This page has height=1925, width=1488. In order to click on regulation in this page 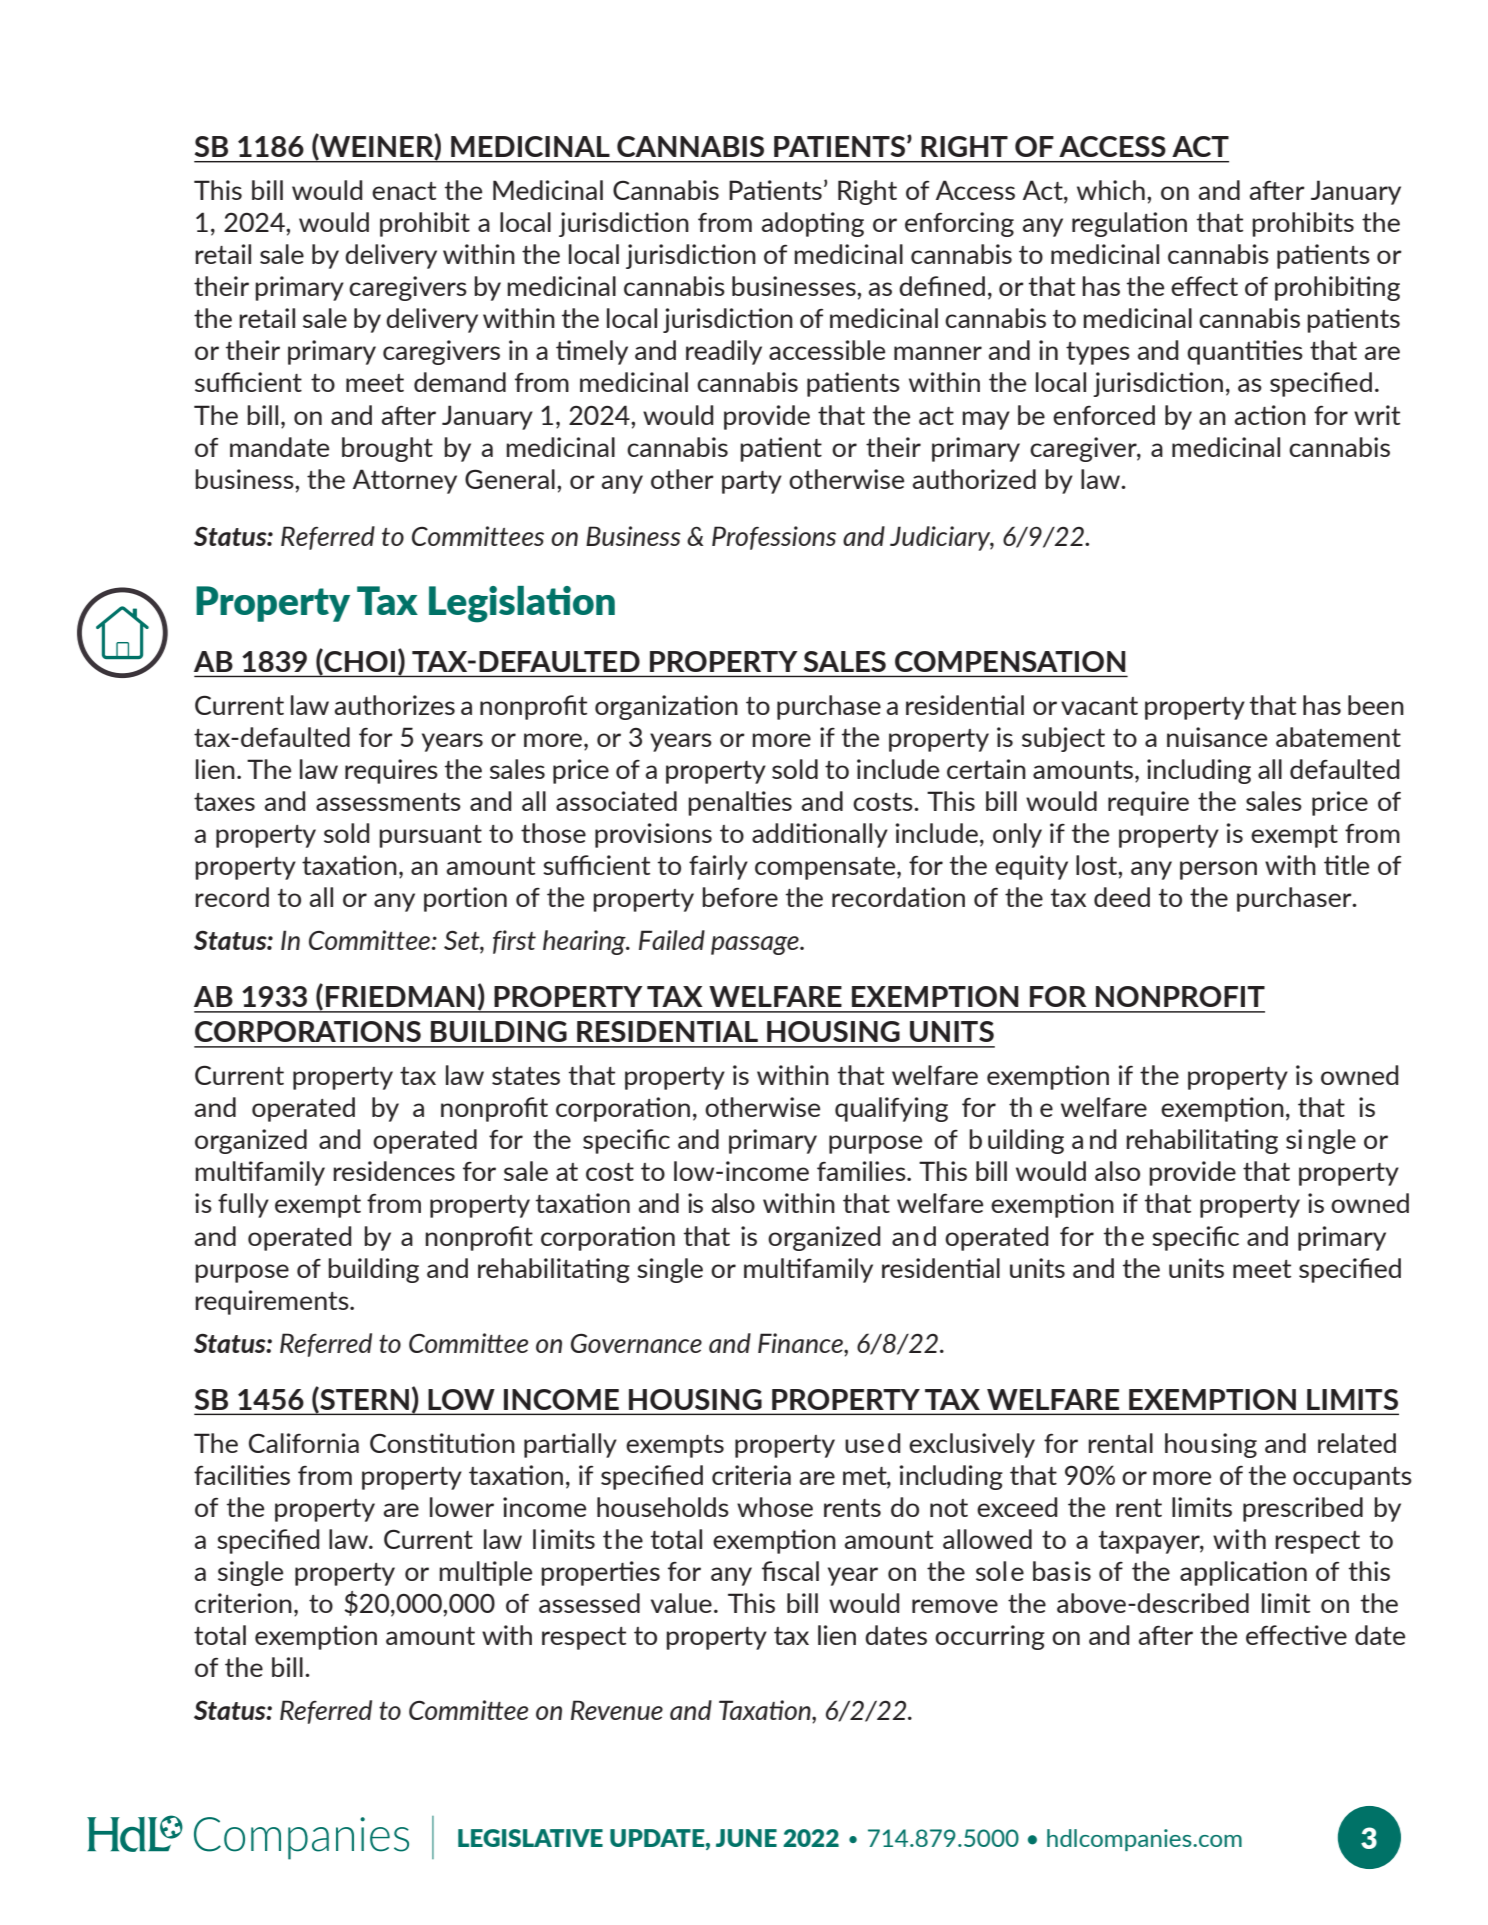, I will do `click(1129, 224)`.
